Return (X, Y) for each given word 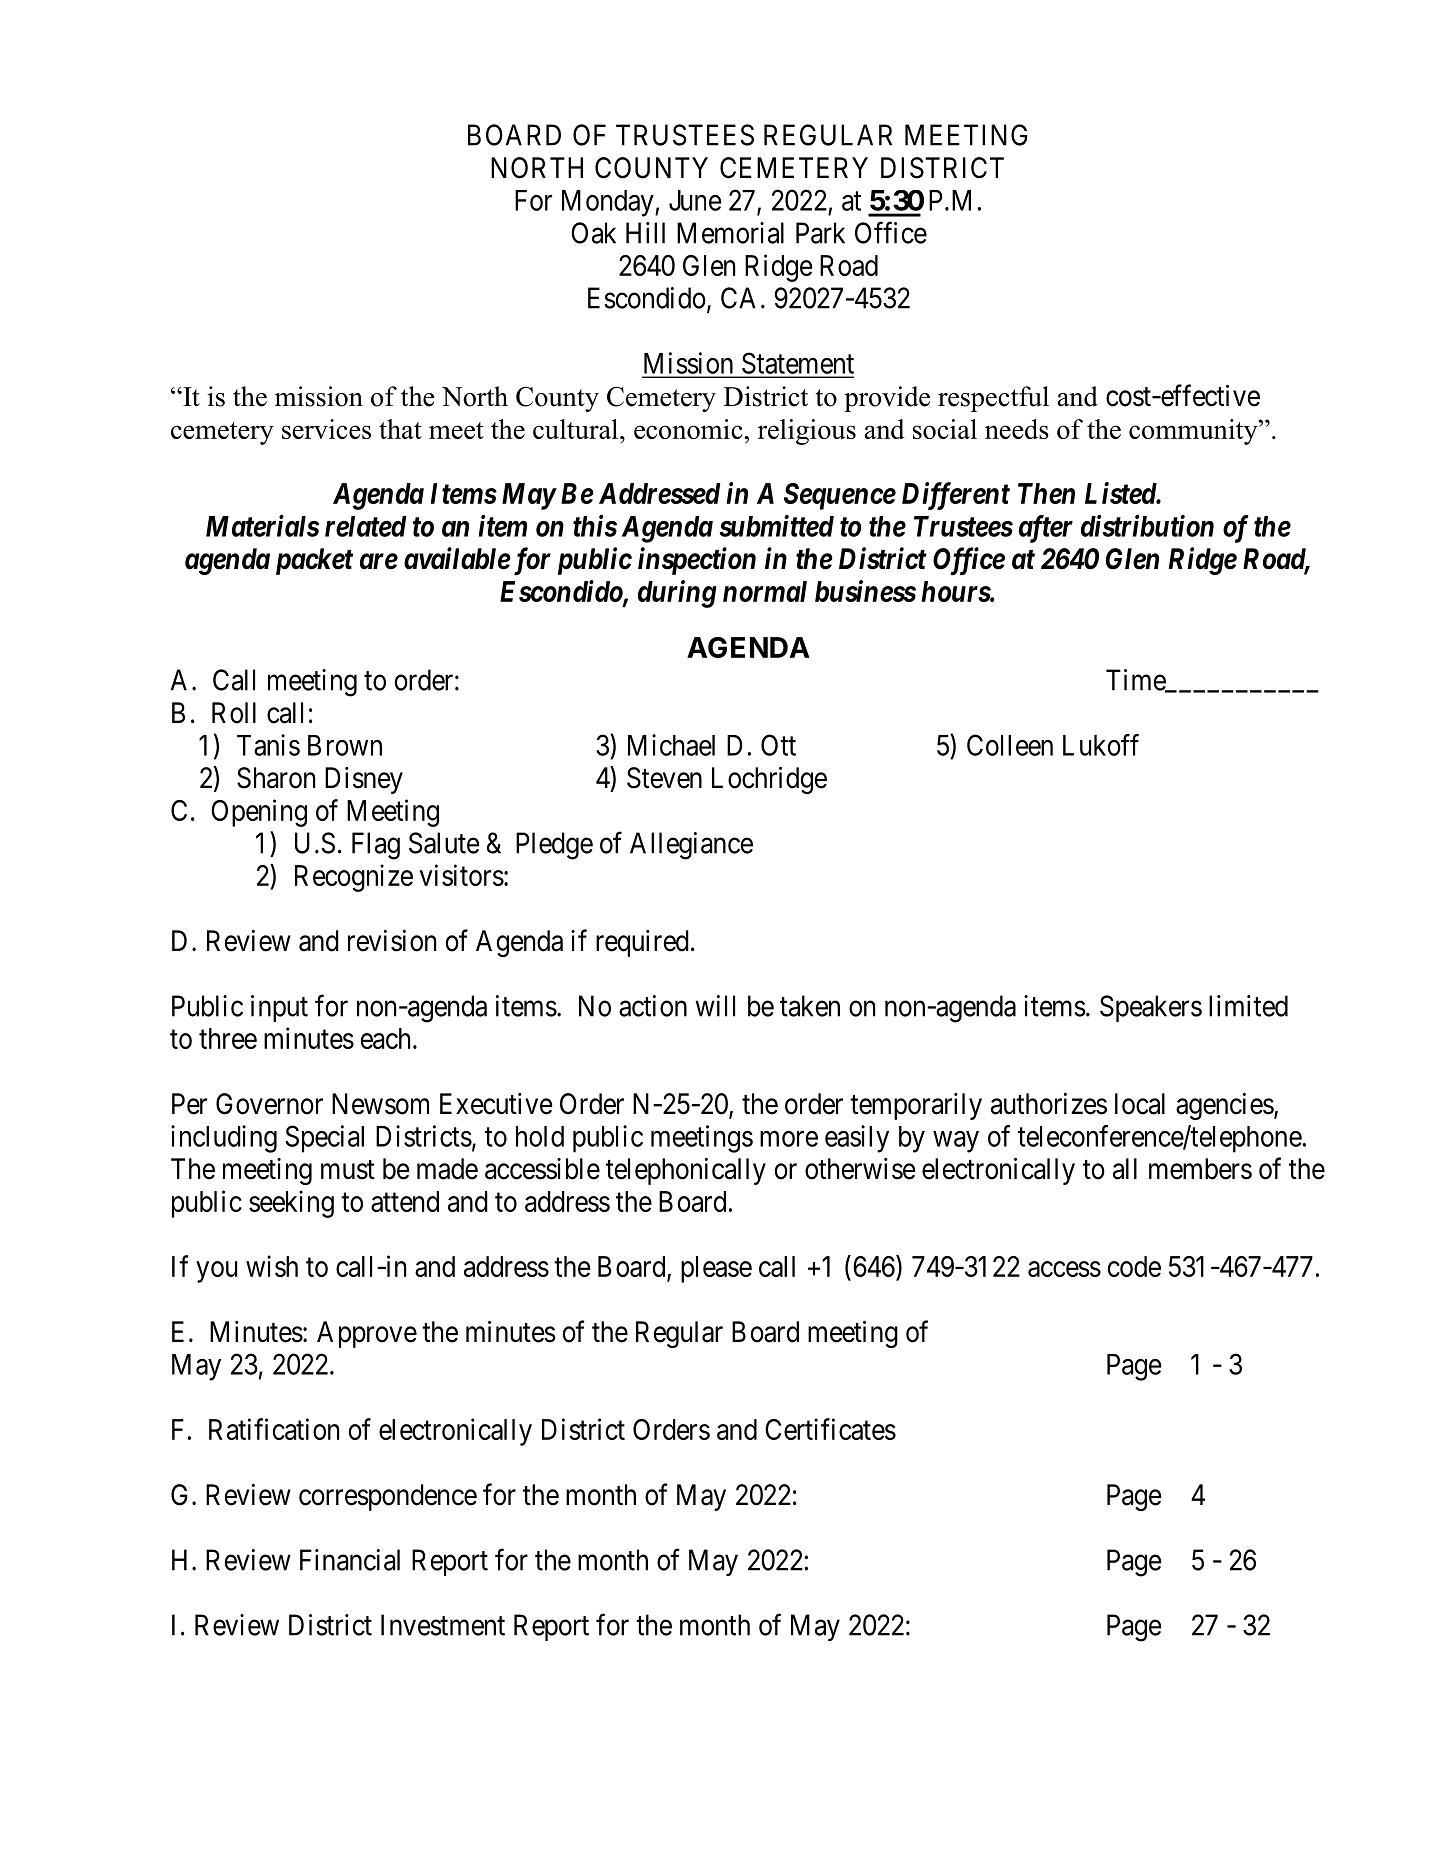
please (716, 1269)
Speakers (1151, 1008)
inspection (697, 561)
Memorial (730, 233)
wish (272, 1266)
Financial (350, 1560)
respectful (993, 399)
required (642, 943)
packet (314, 561)
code (1134, 1266)
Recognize (354, 878)
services (326, 429)
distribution (1147, 525)
